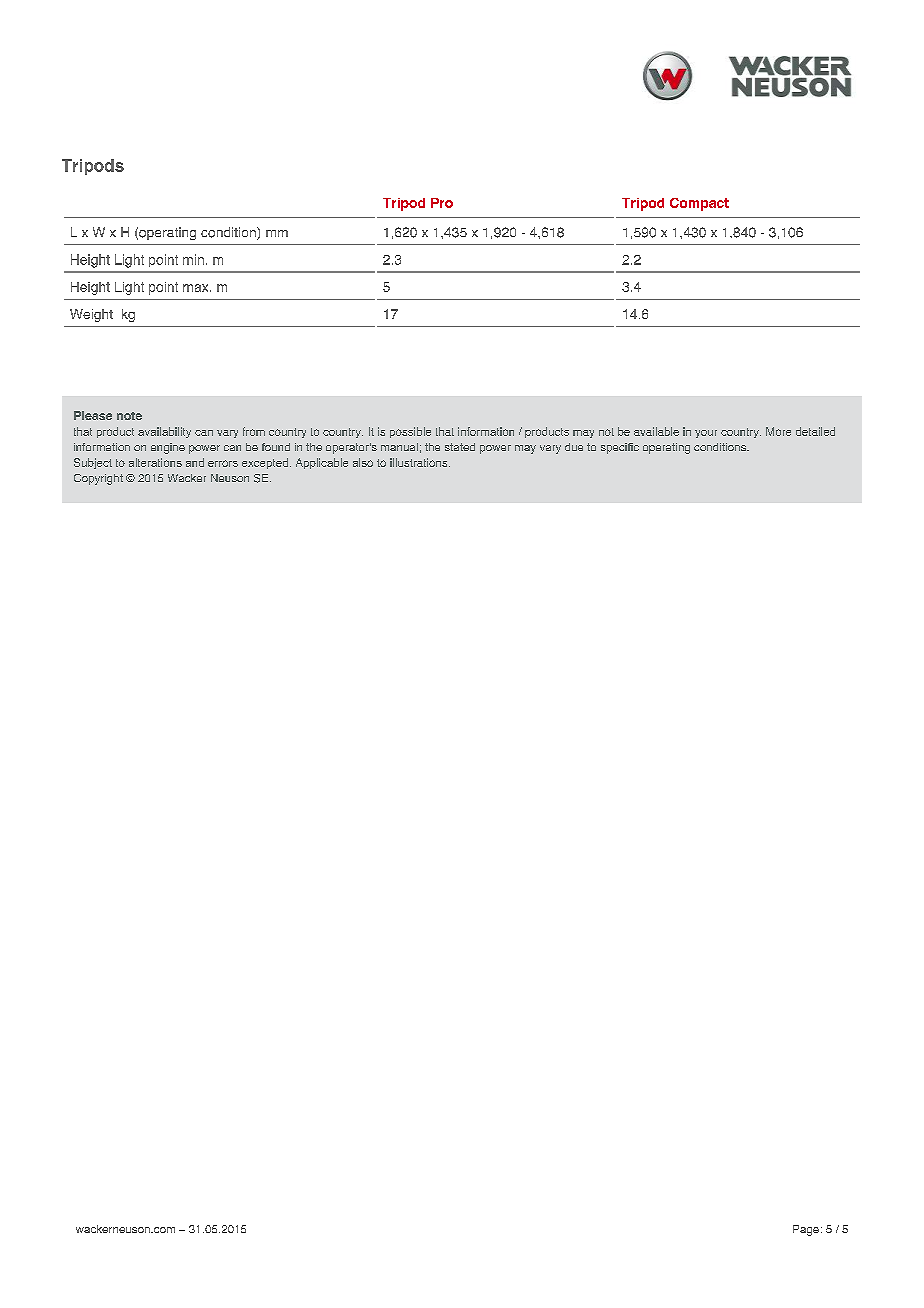  Describe the element at coordinates (363, 462) in the document. I see `also` at that location.
